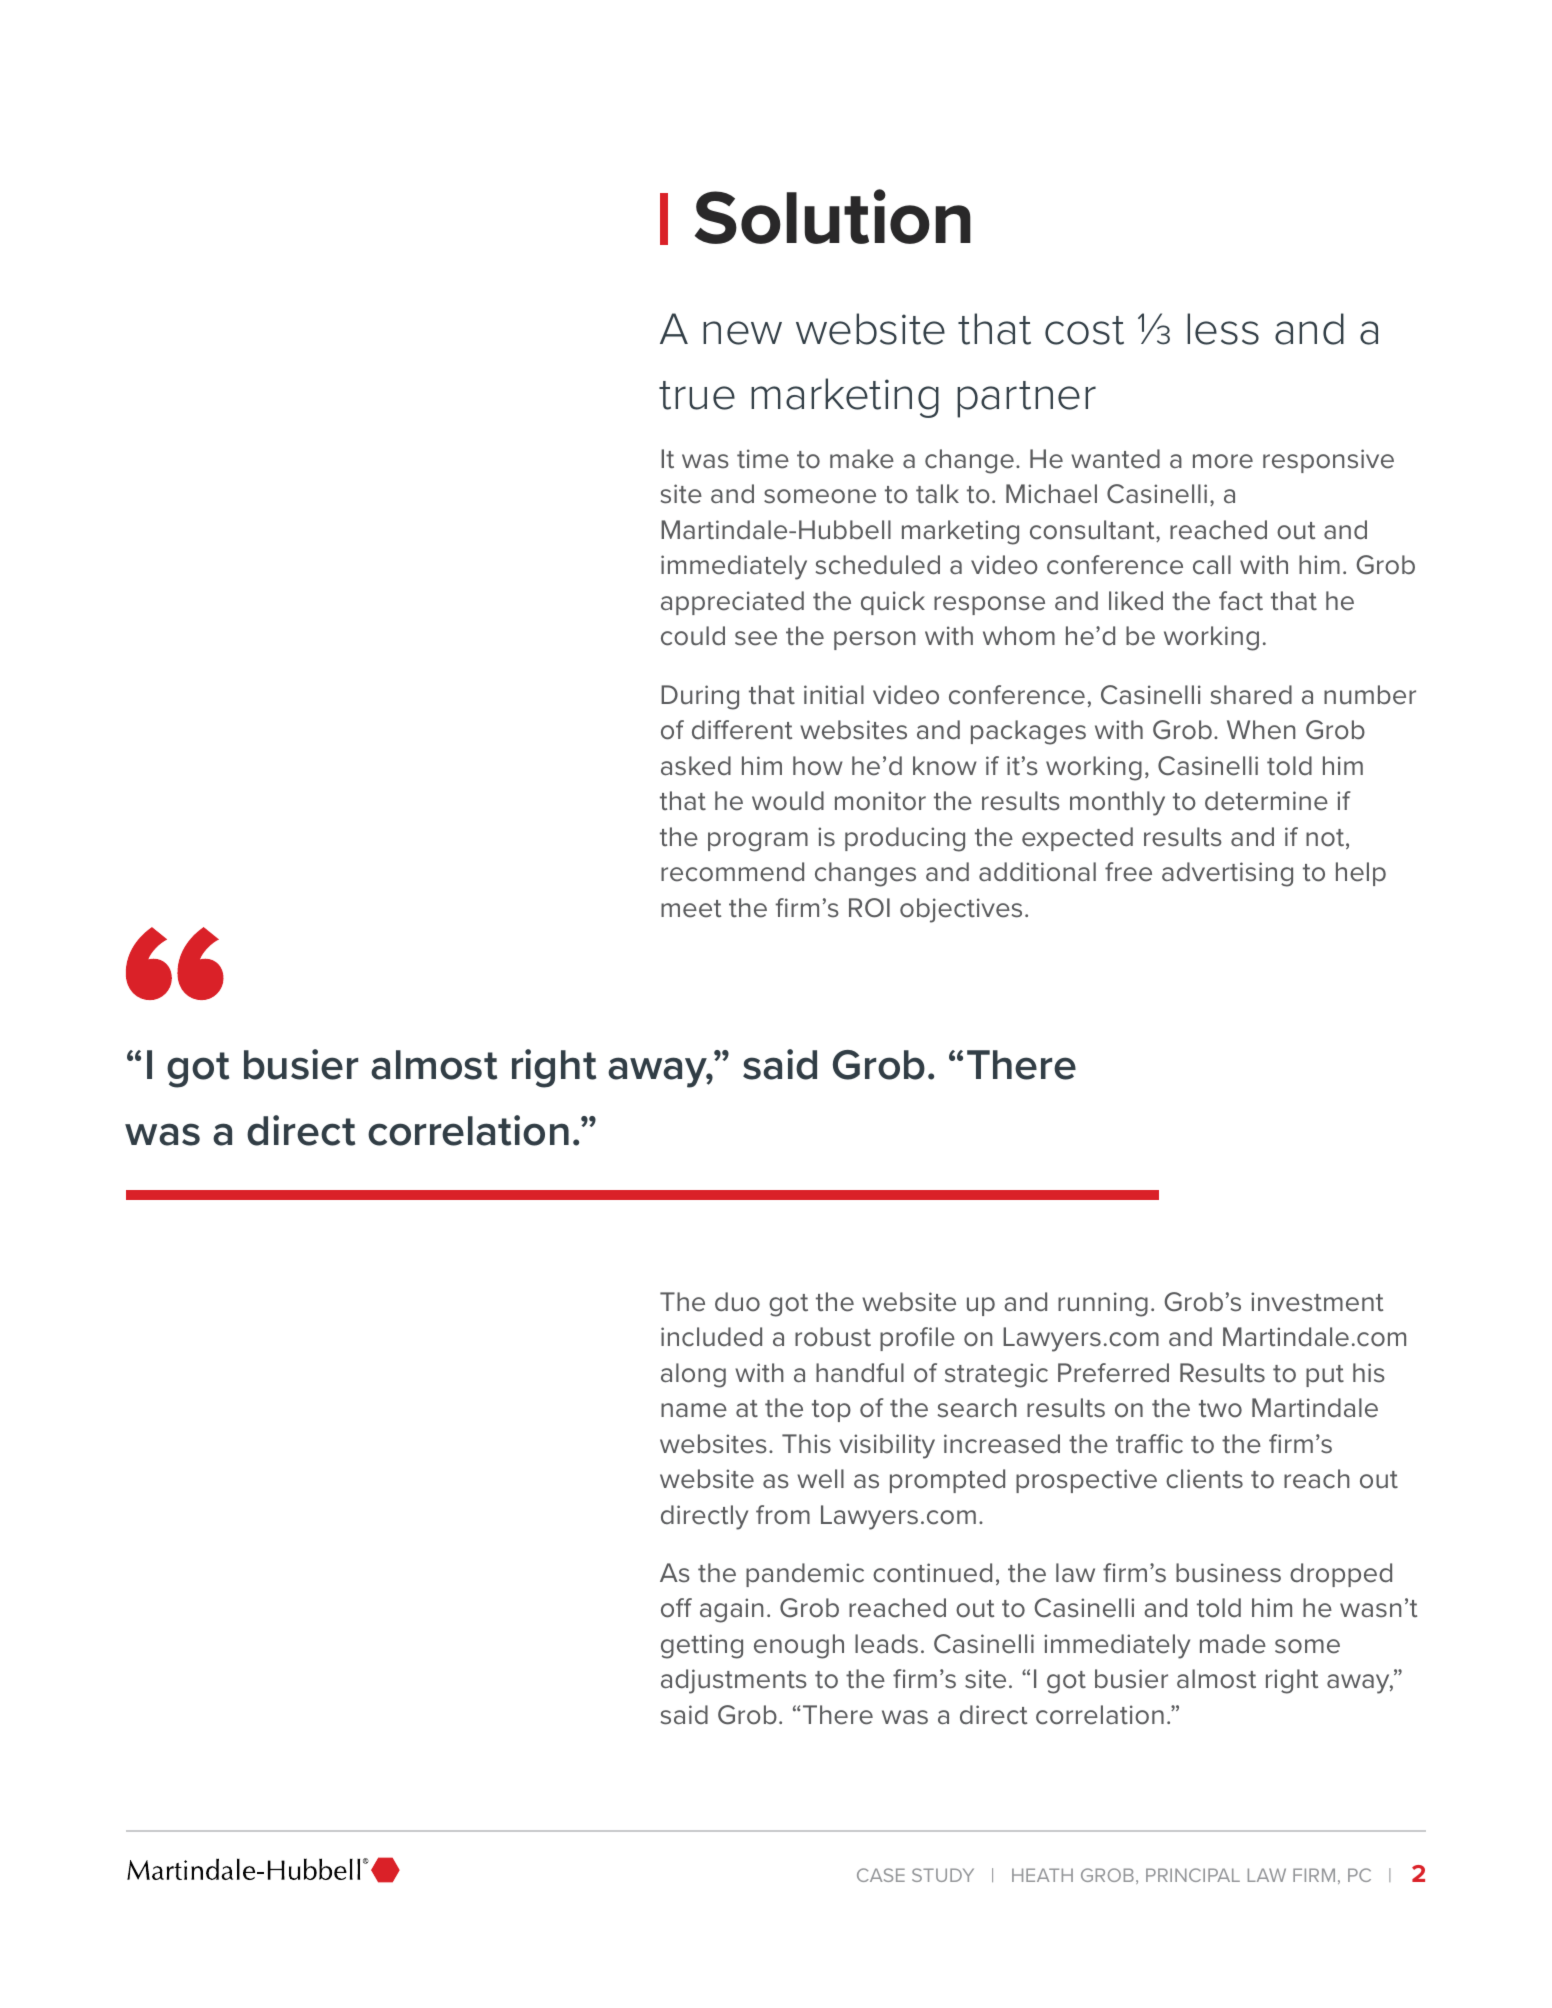  I want to click on cost, so click(1084, 330).
